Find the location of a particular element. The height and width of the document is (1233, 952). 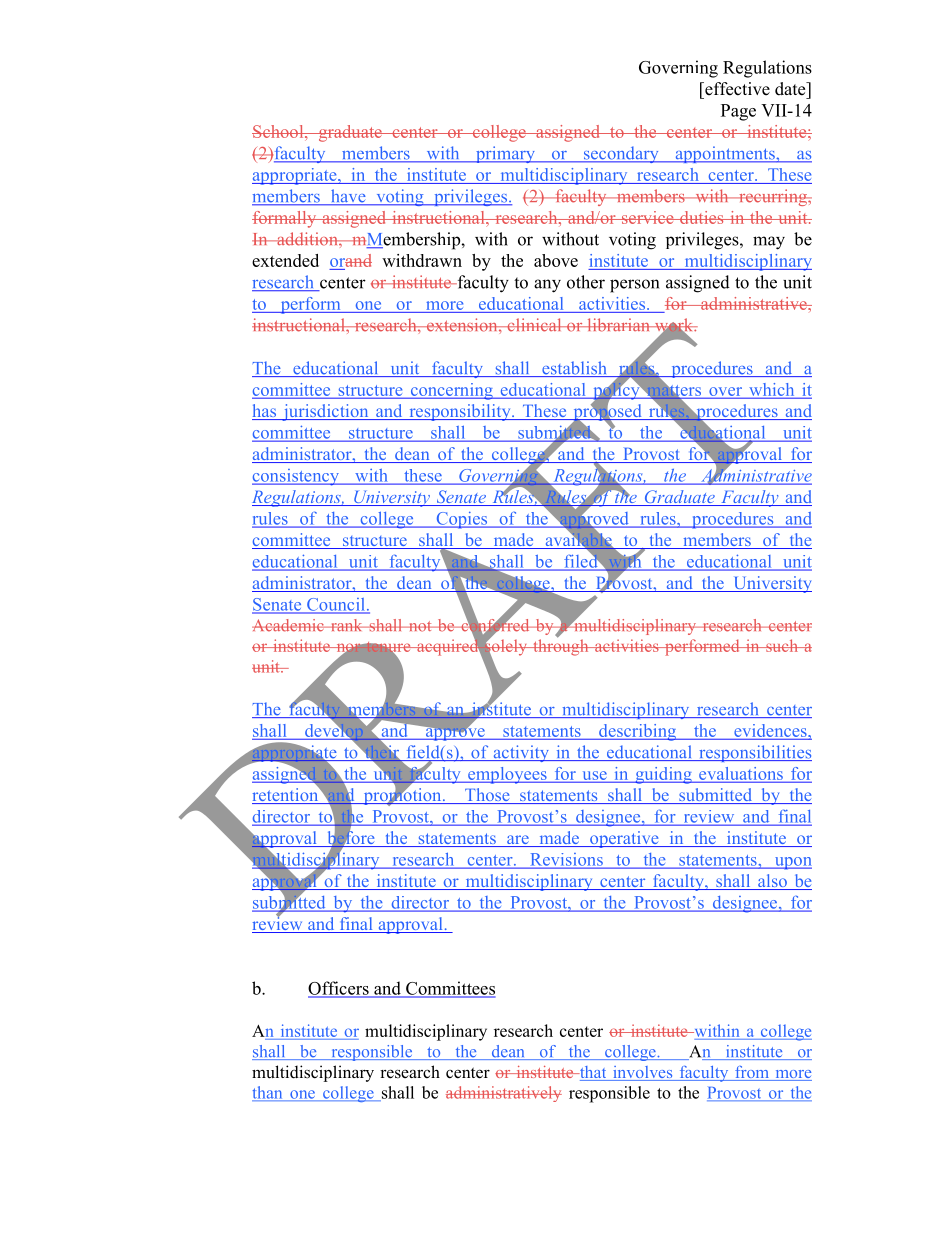

than is located at coordinates (268, 1093).
